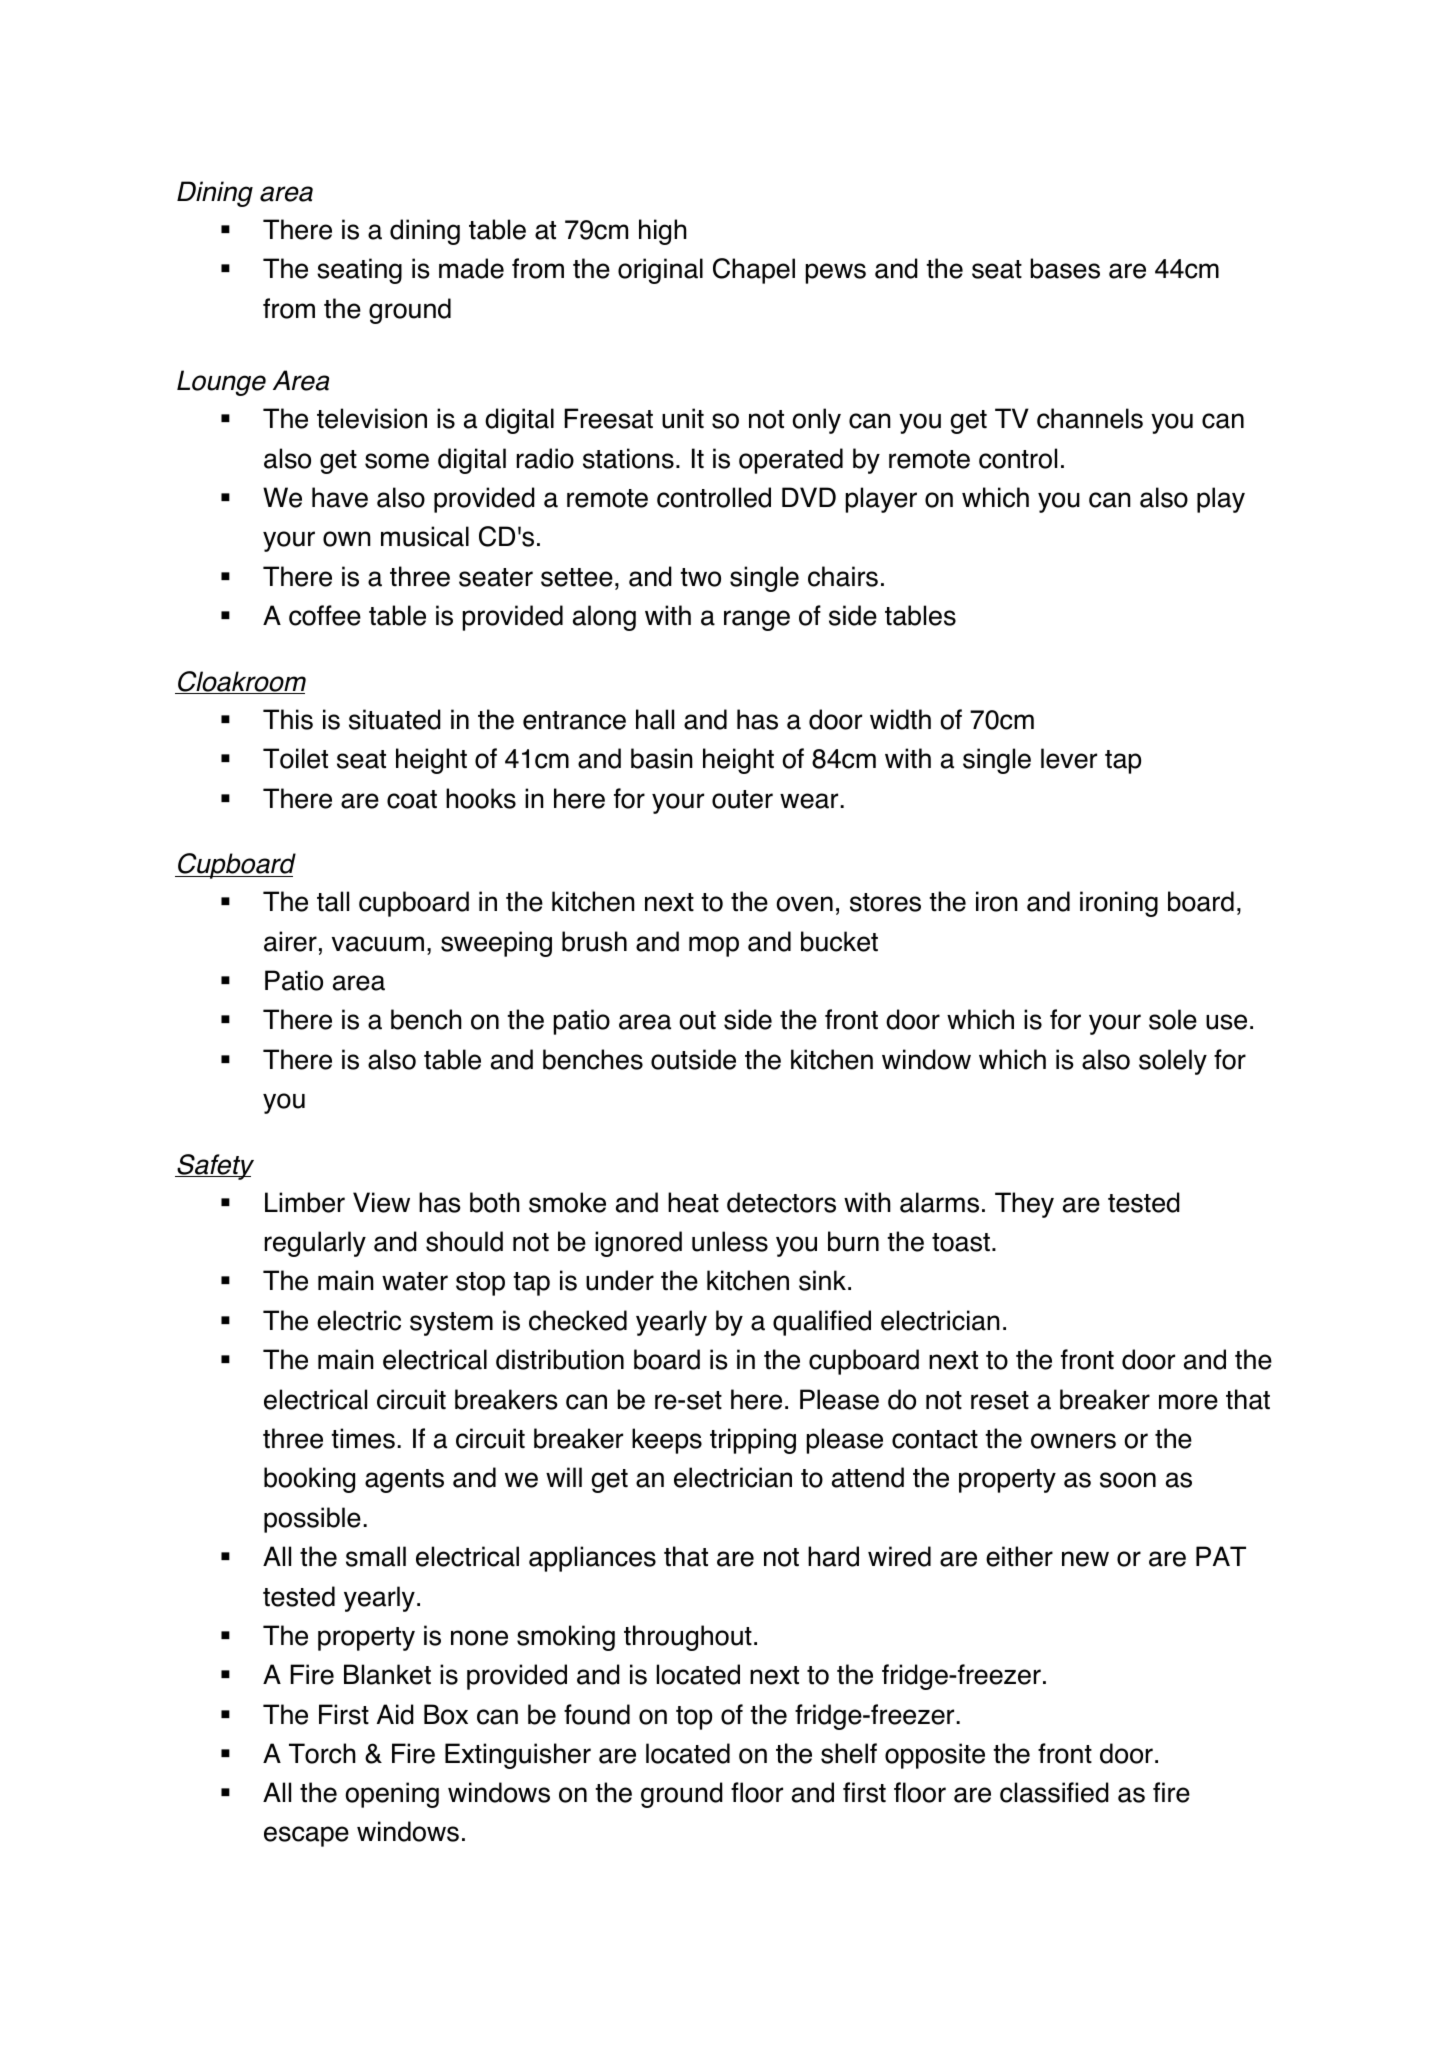 This screenshot has height=2052, width=1450. Describe the element at coordinates (1226, 1022) in the screenshot. I see `use` at that location.
